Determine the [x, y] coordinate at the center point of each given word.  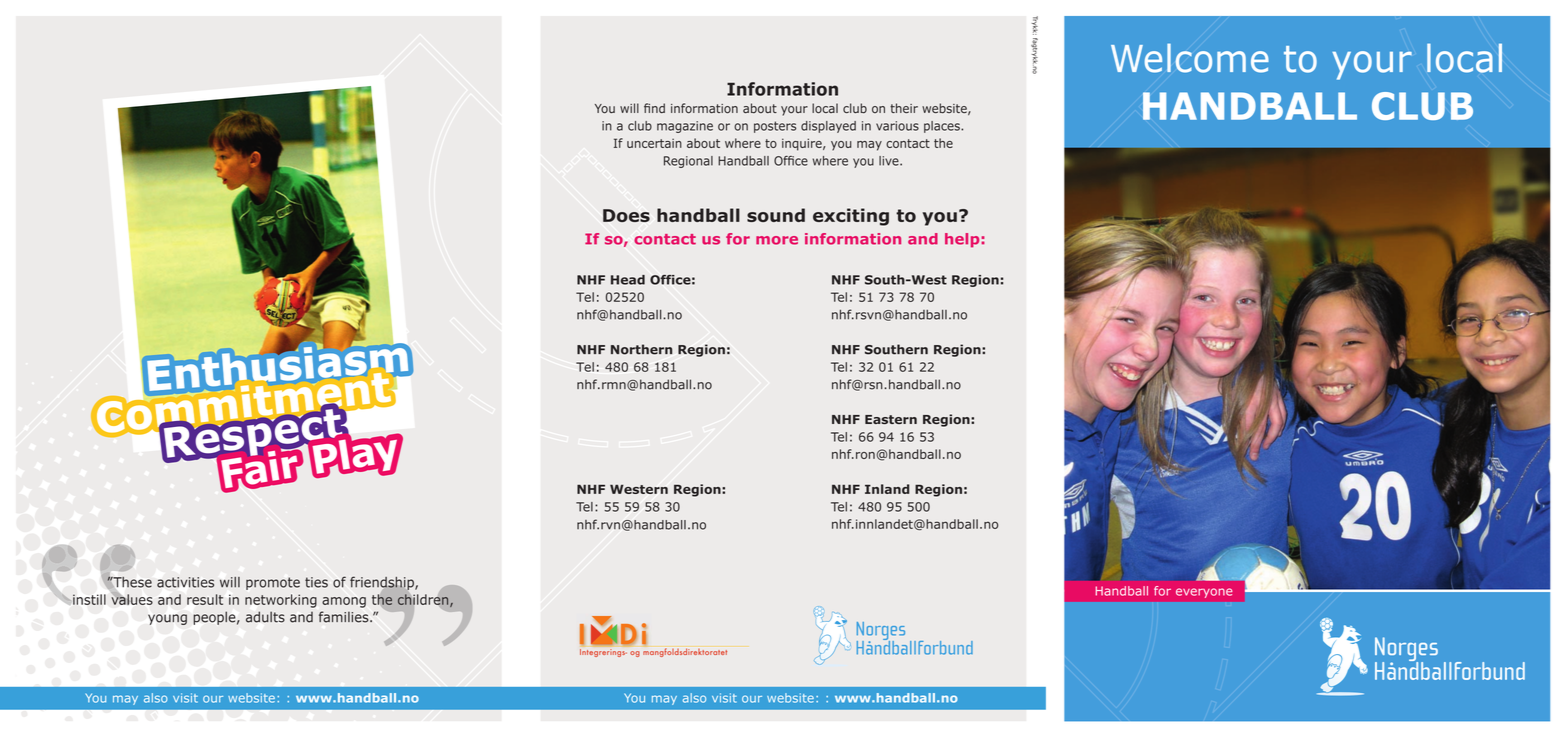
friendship [383, 584]
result [205, 599]
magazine [685, 127]
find [654, 108]
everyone [1204, 593]
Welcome [1190, 58]
